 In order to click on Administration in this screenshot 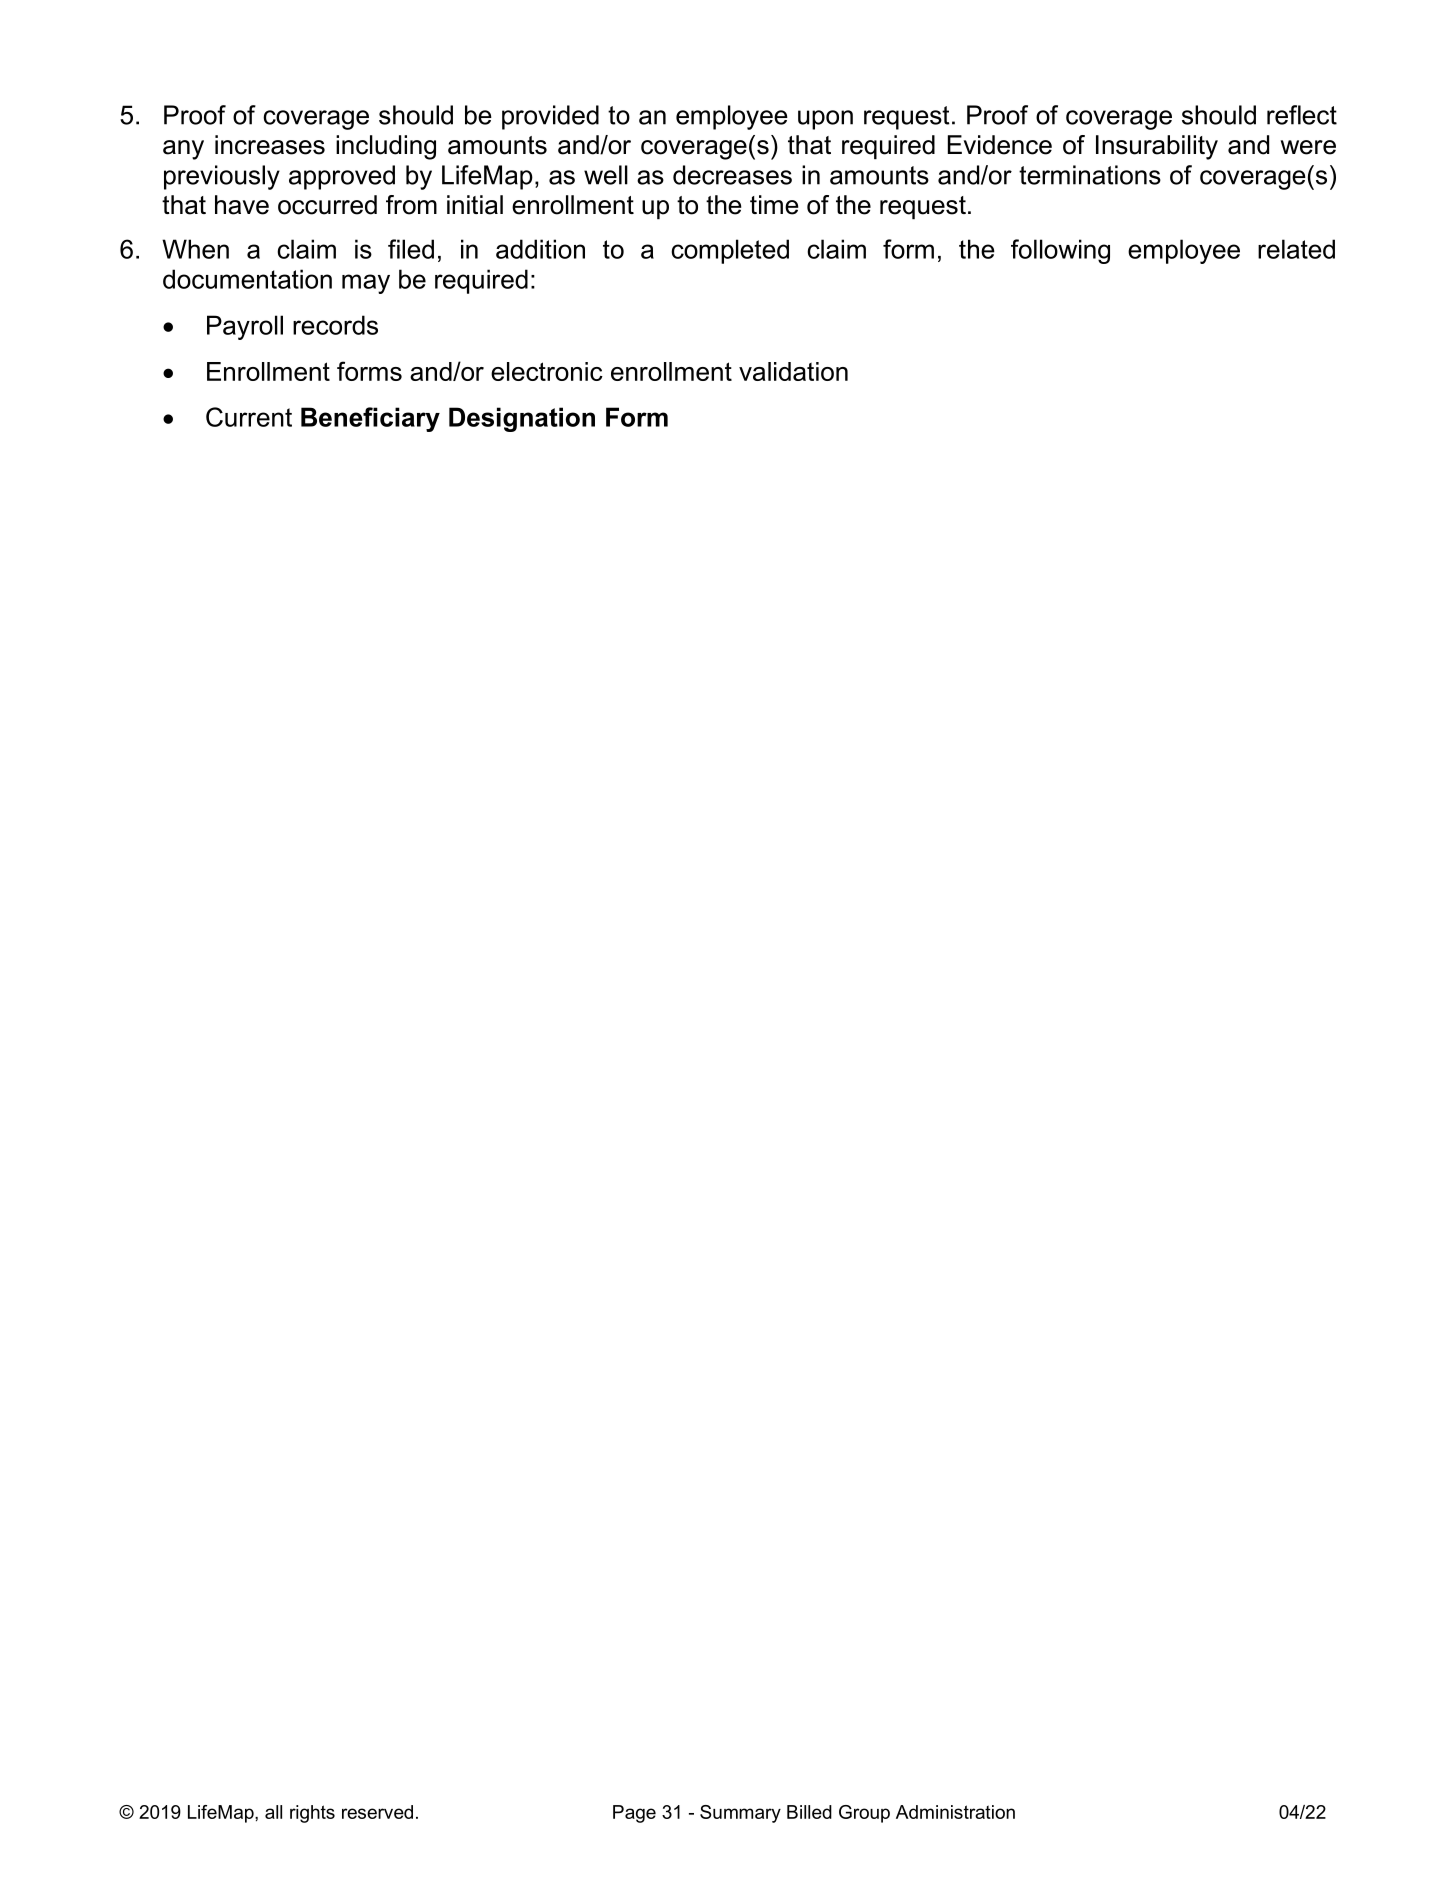, I will do `click(955, 1812)`.
